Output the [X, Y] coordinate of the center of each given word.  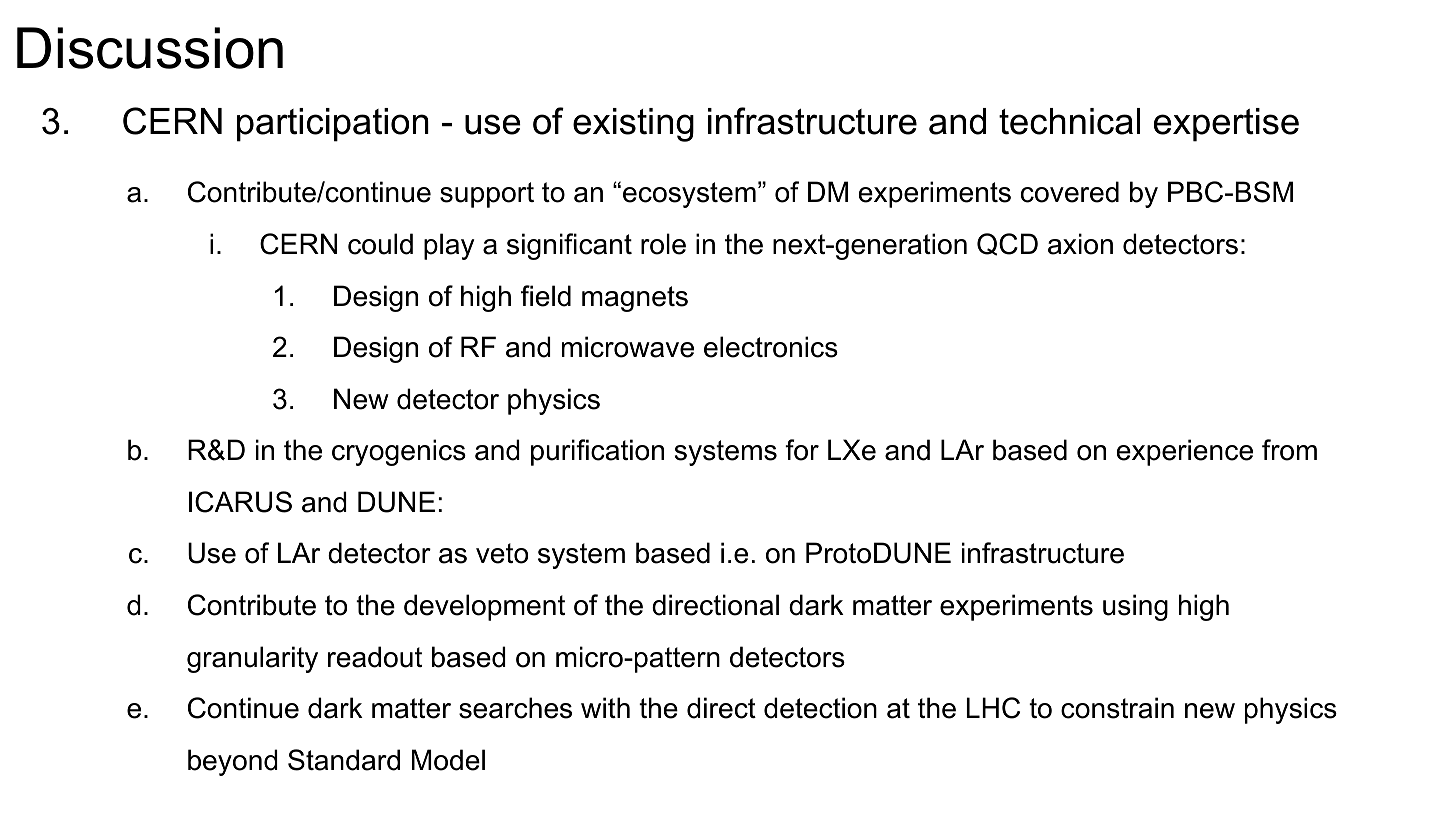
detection [820, 708]
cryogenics [399, 452]
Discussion [150, 48]
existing [633, 125]
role [663, 244]
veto [502, 553]
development [484, 607]
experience [1185, 452]
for [802, 450]
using [1135, 607]
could [380, 244]
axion [1080, 244]
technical [1069, 121]
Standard [344, 760]
